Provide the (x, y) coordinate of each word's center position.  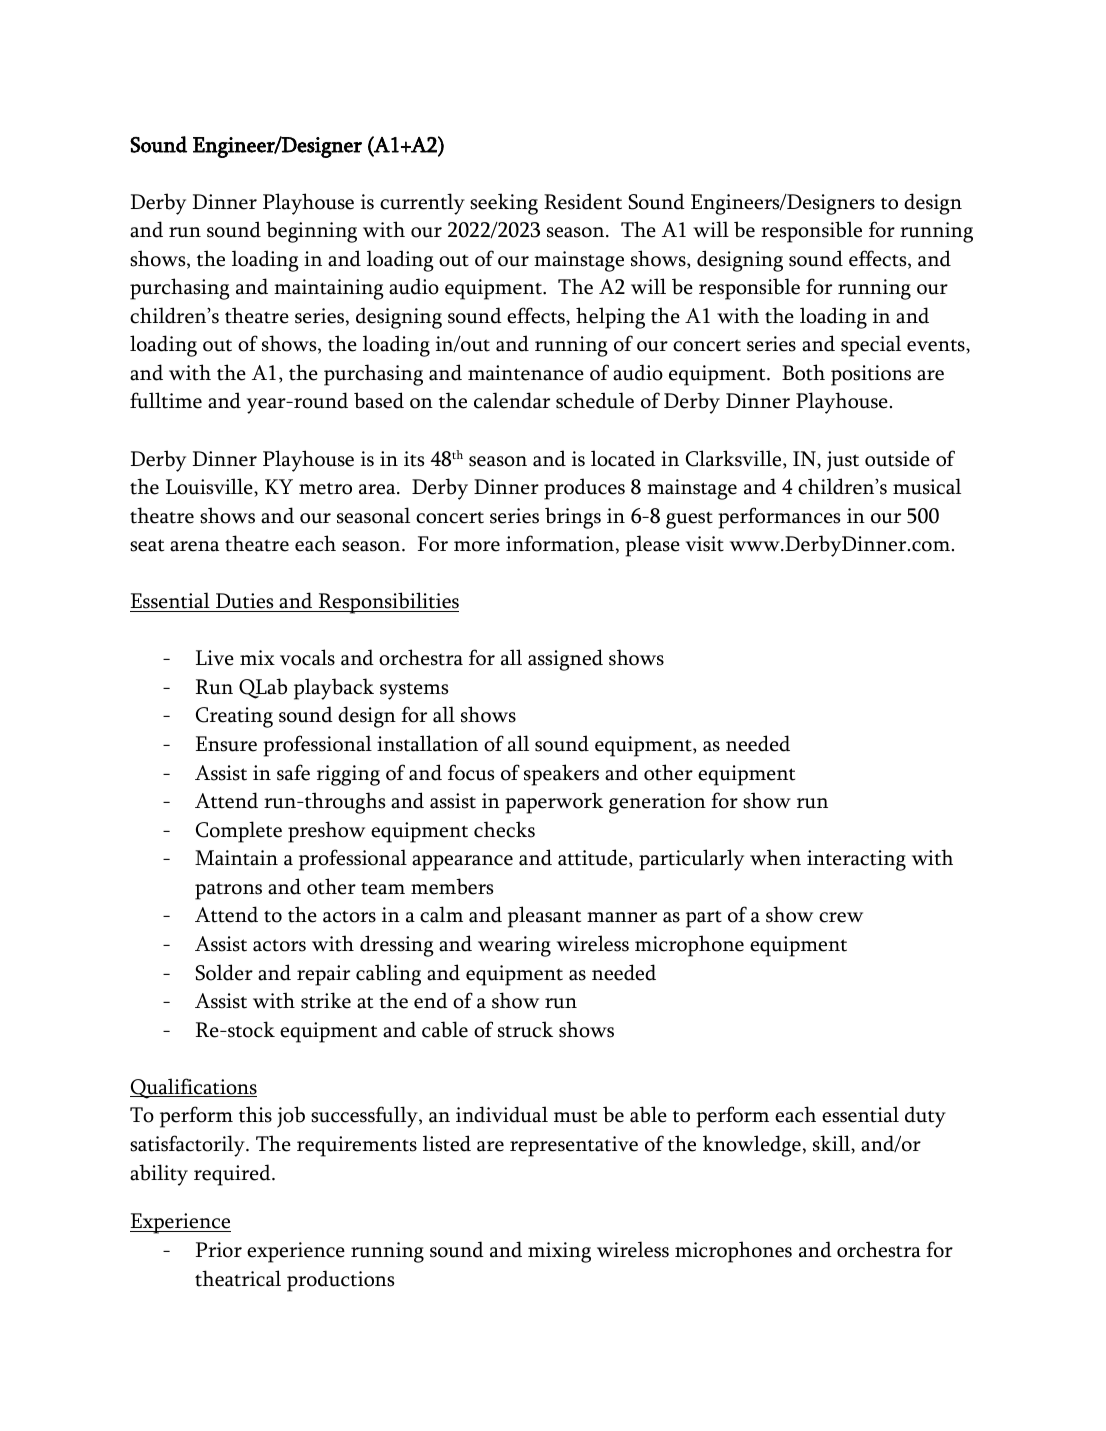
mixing (559, 1252)
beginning (311, 232)
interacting (856, 860)
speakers (561, 775)
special (871, 346)
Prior (219, 1250)
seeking (504, 204)
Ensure (226, 744)
